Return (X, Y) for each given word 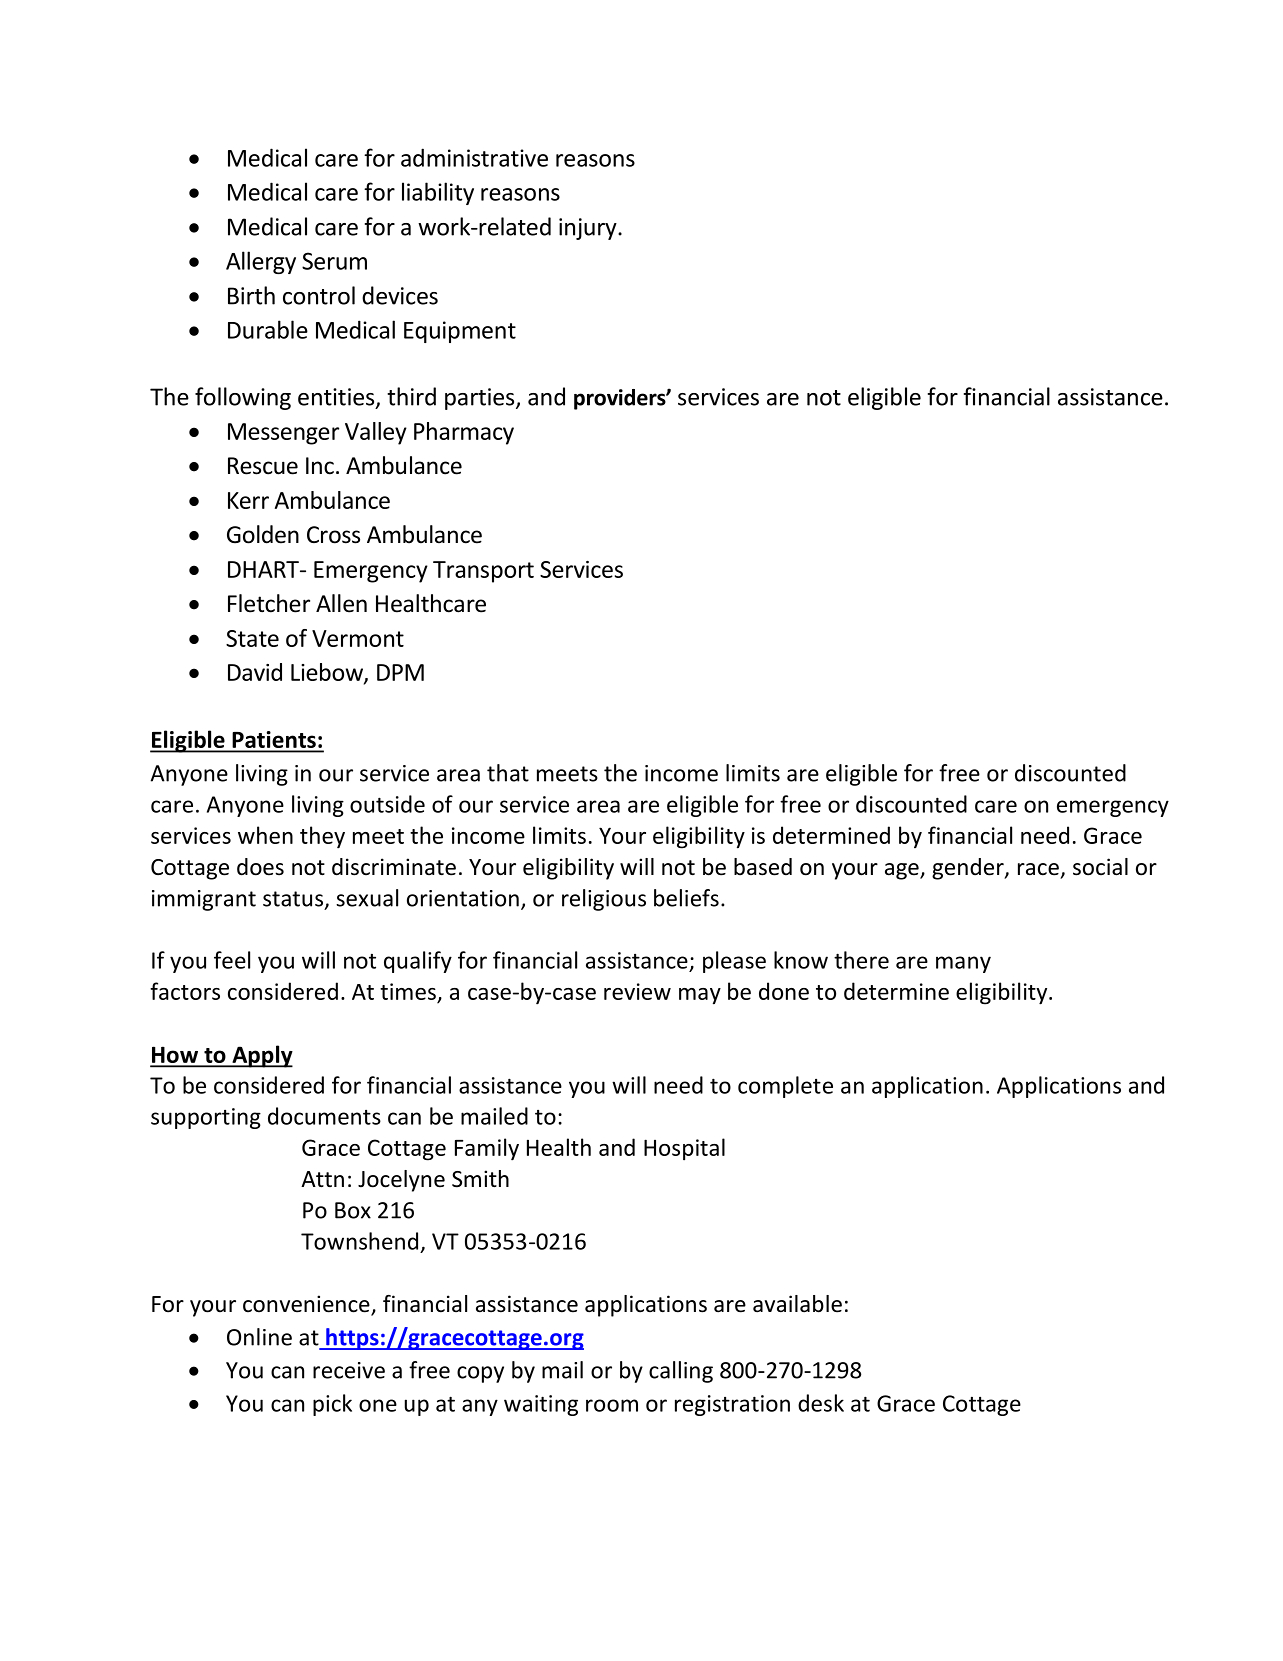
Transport (483, 572)
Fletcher (269, 603)
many (963, 964)
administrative (474, 157)
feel (232, 960)
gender (969, 869)
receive (349, 1370)
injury (589, 229)
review (637, 991)
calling (681, 1372)
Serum (334, 261)
